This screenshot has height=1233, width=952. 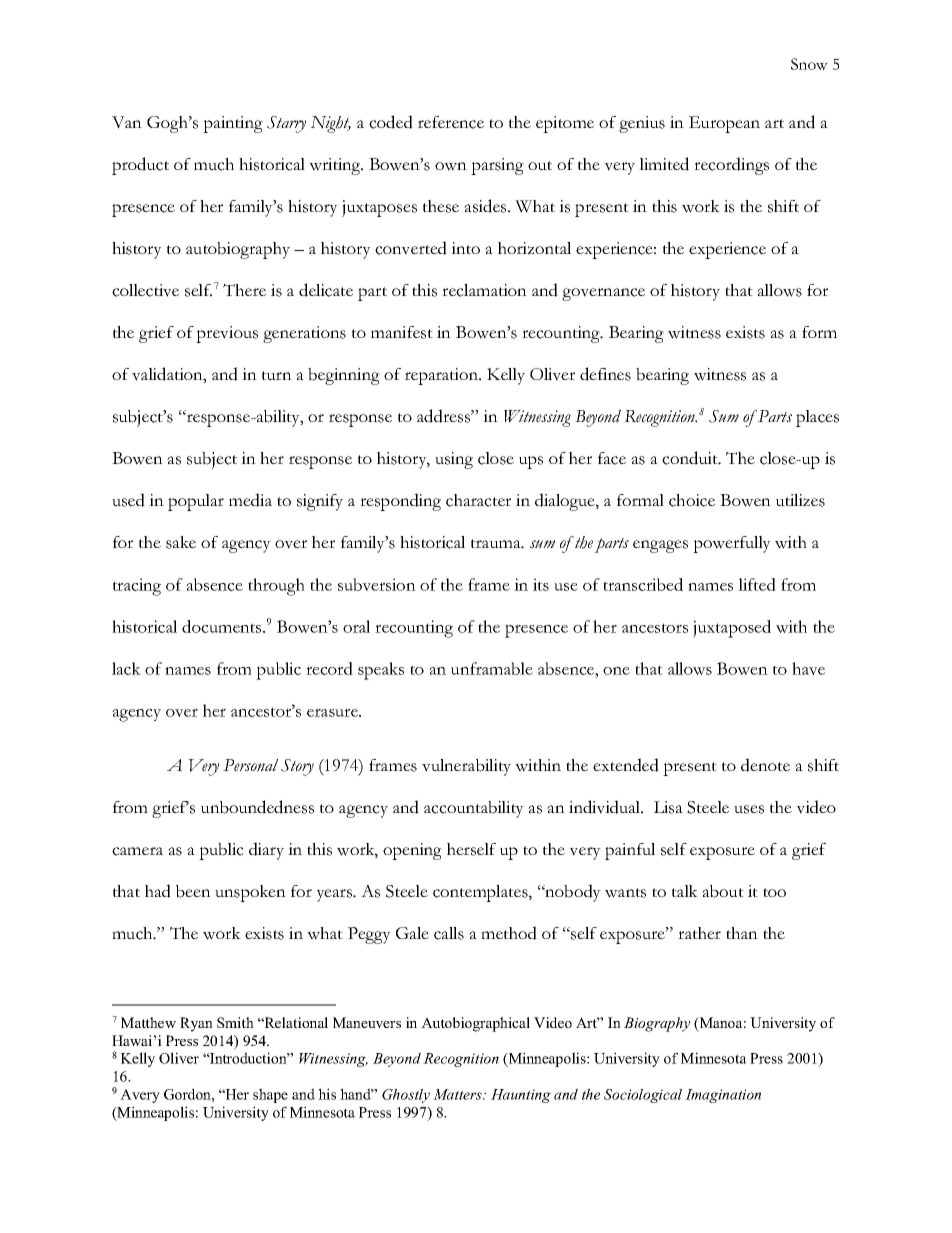 What do you see at coordinates (451, 122) in the screenshot?
I see `reference` at bounding box center [451, 122].
